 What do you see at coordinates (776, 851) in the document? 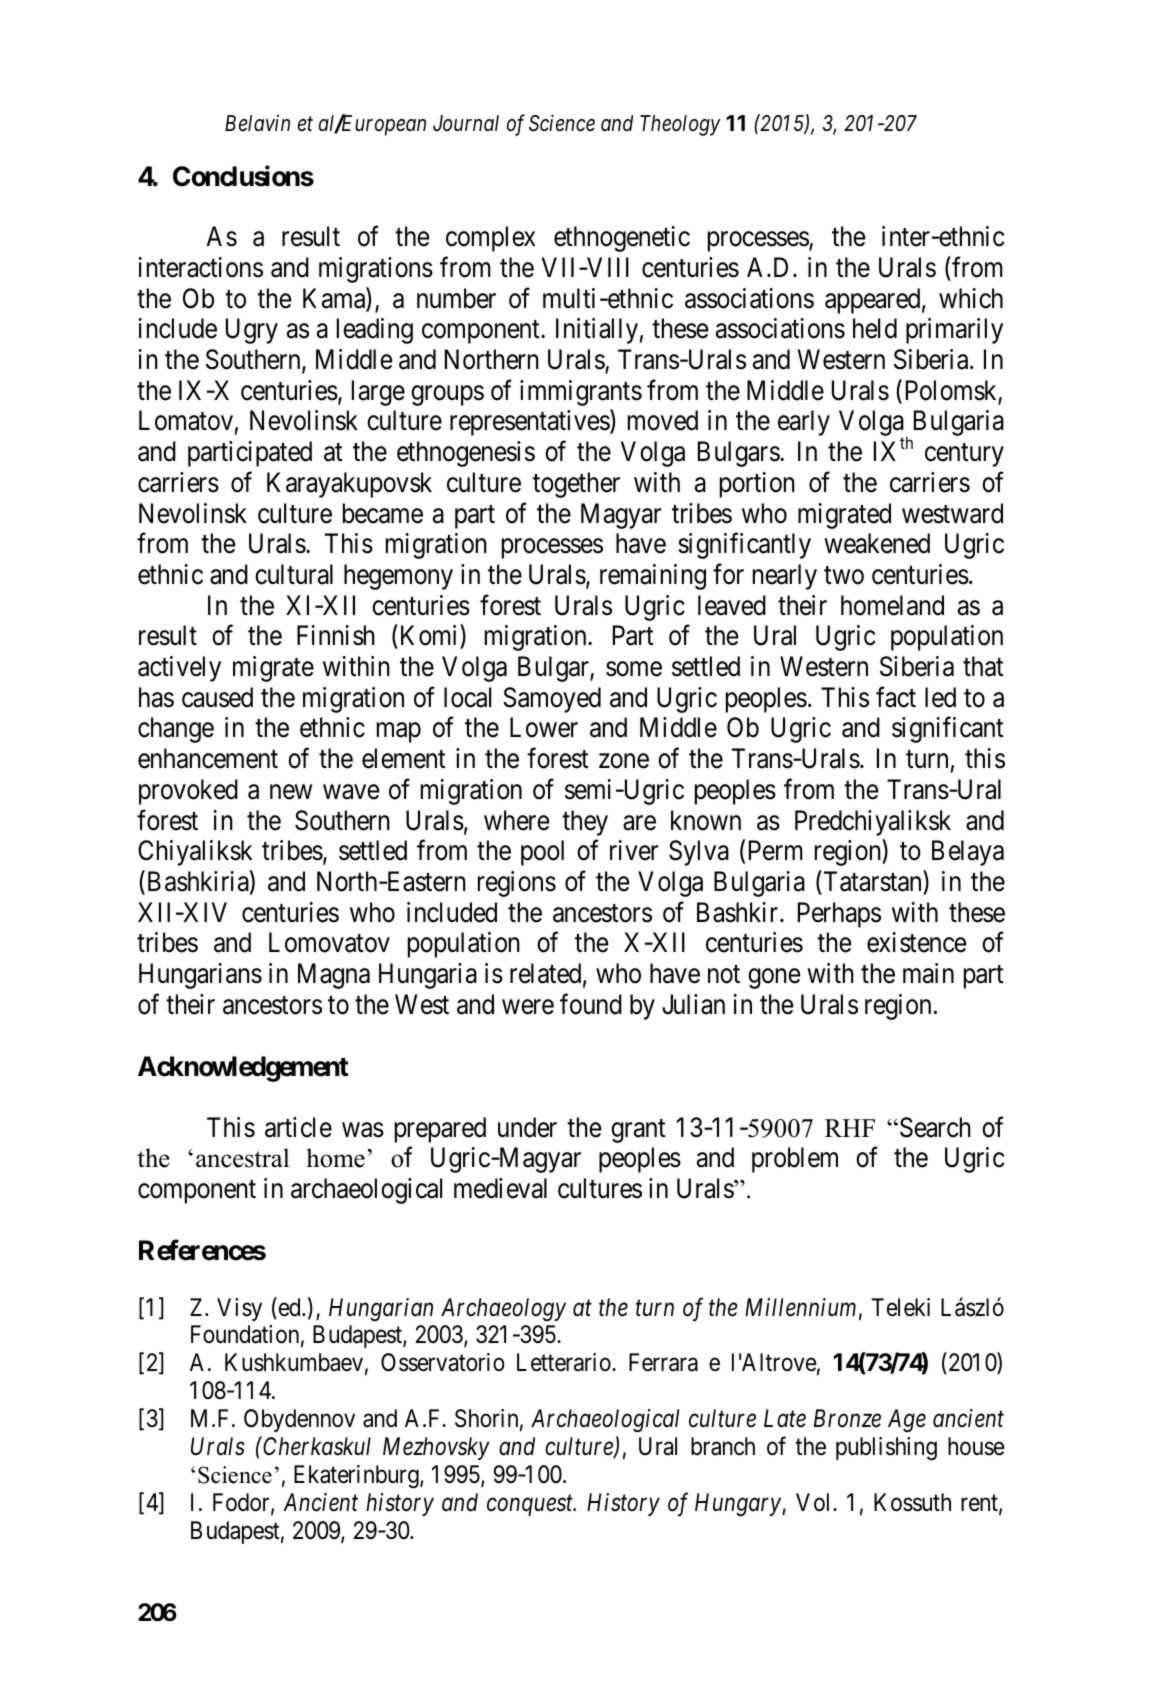
I see `Perm` at bounding box center [776, 851].
